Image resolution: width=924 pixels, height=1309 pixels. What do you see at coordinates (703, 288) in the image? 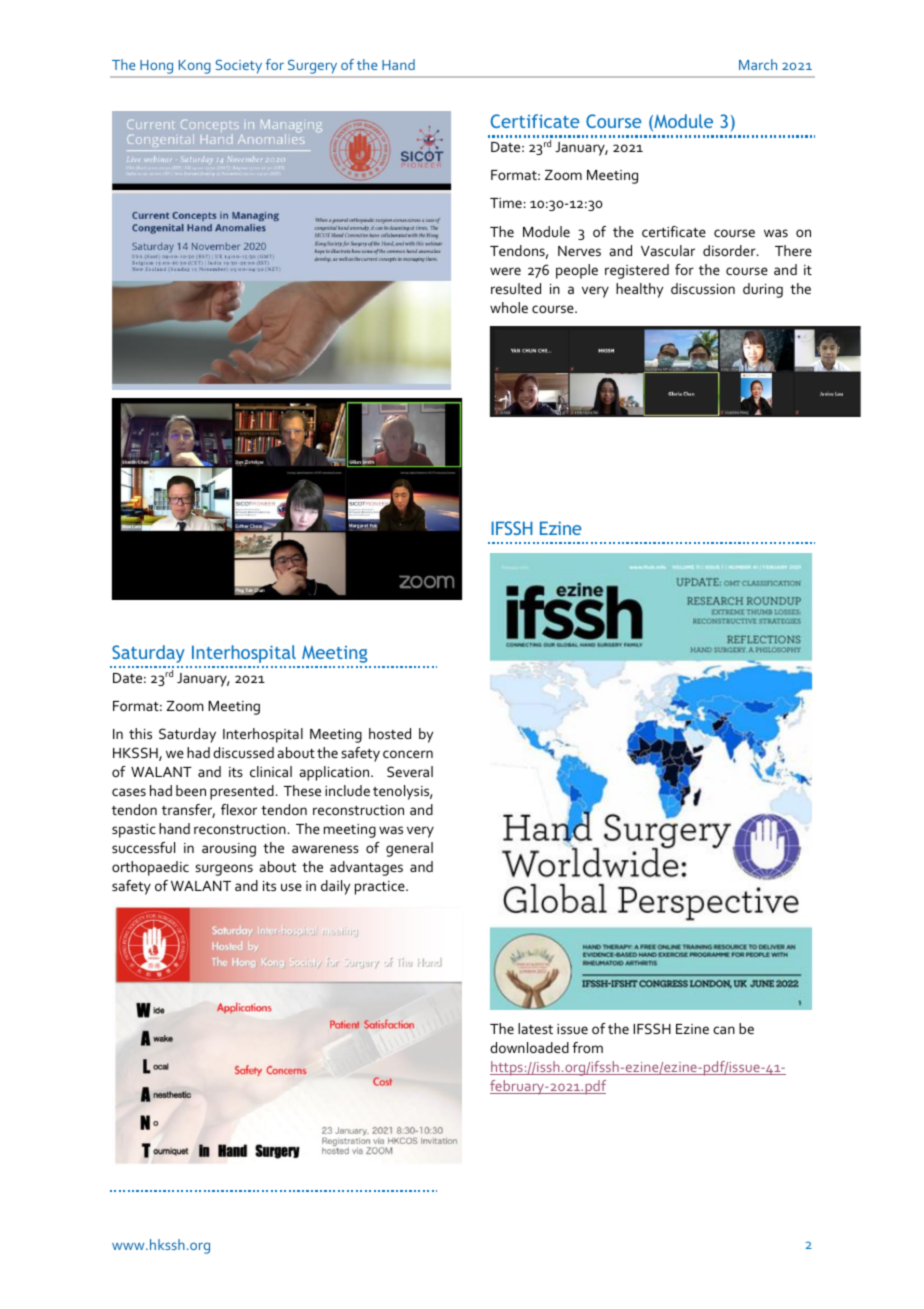
I see `discussion` at bounding box center [703, 288].
